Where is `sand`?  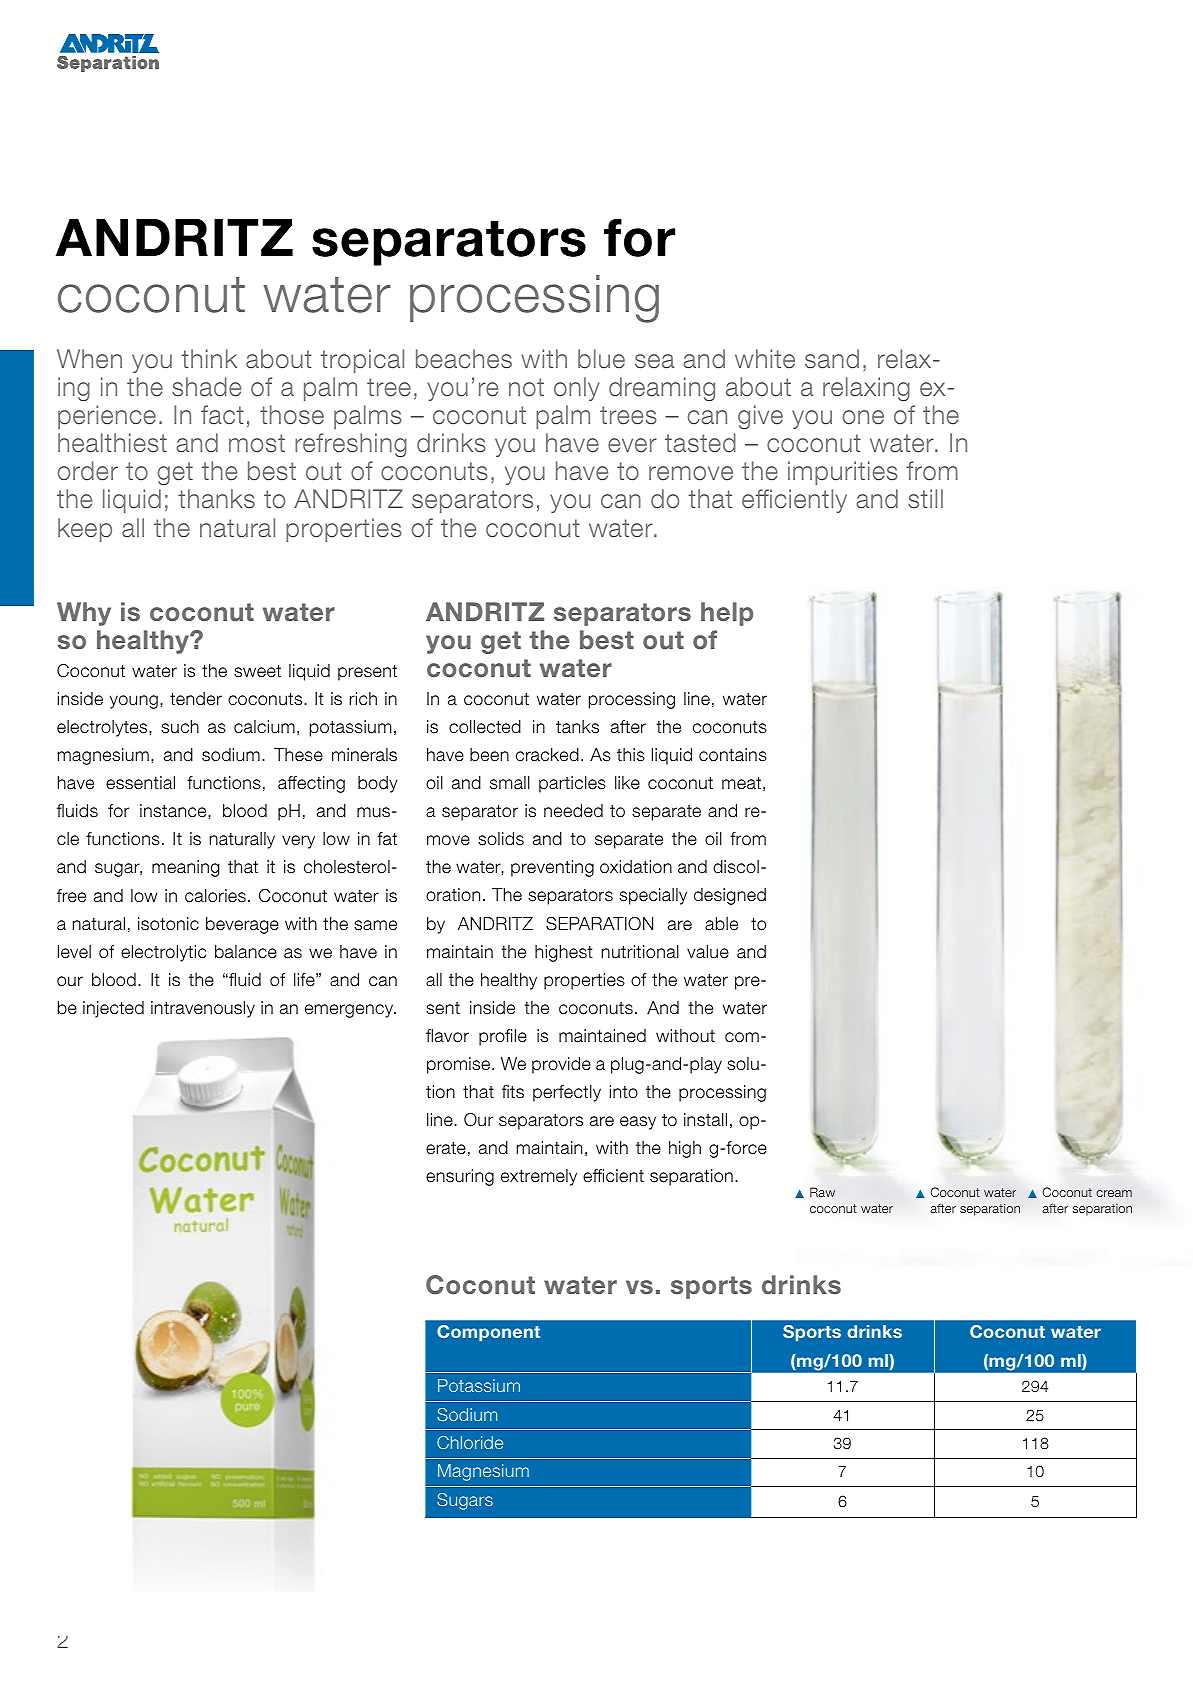 sand is located at coordinates (832, 359).
